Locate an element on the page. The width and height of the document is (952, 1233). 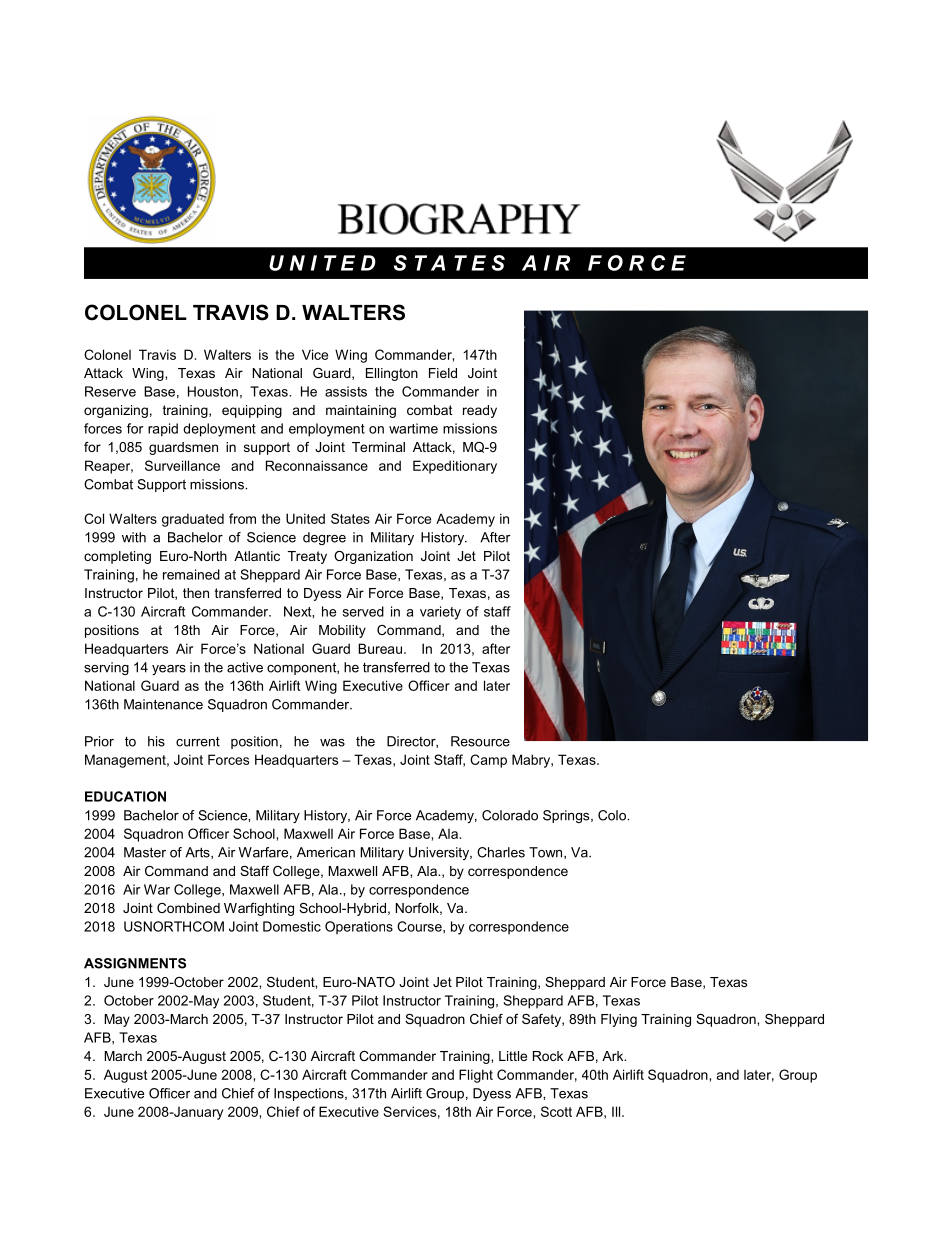
rapid is located at coordinates (163, 430).
